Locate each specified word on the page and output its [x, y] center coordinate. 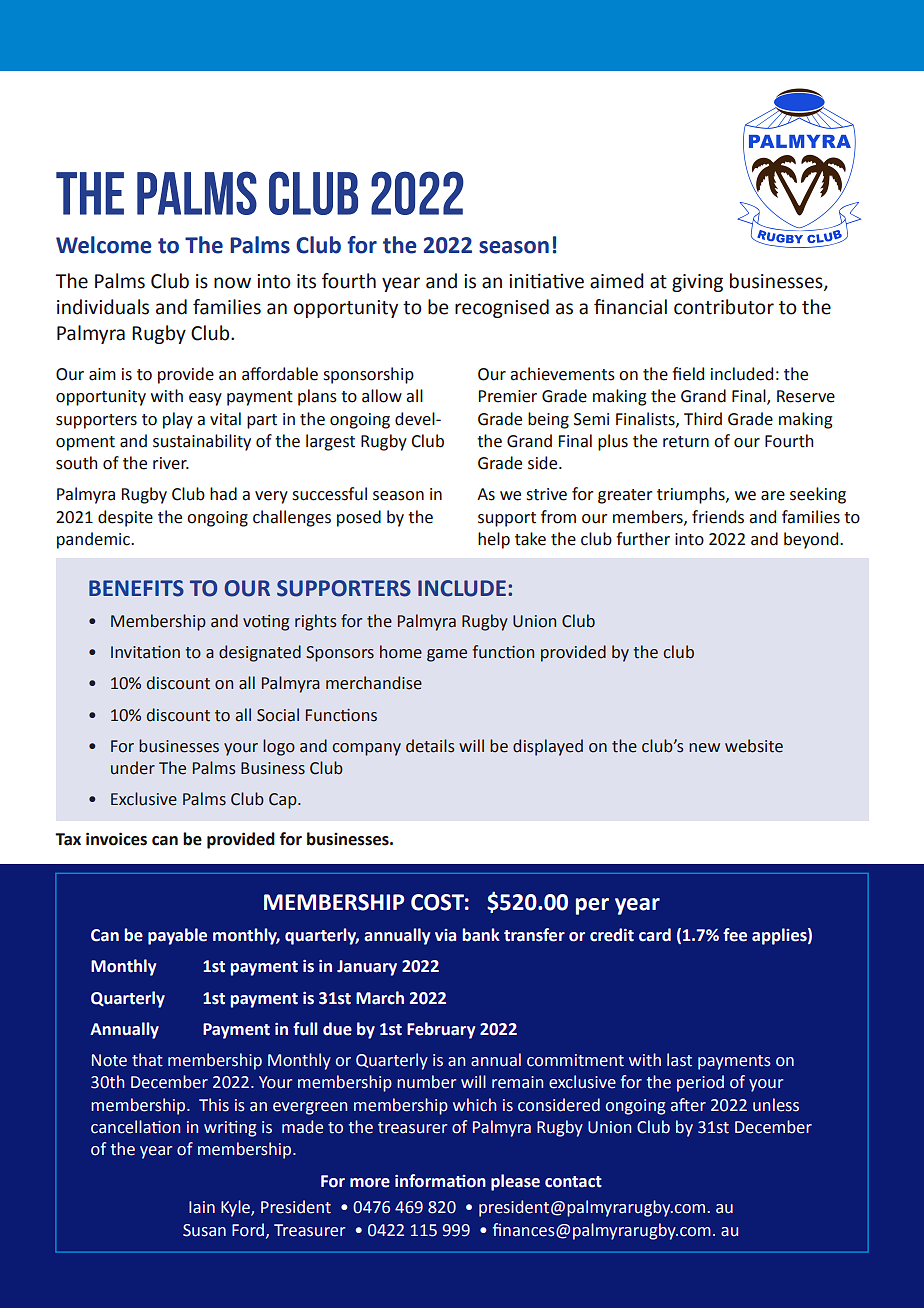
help [494, 540]
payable [177, 936]
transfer [534, 935]
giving [697, 283]
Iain [202, 1207]
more [370, 1183]
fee [735, 935]
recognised [502, 308]
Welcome [104, 245]
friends [718, 517]
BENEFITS [136, 588]
